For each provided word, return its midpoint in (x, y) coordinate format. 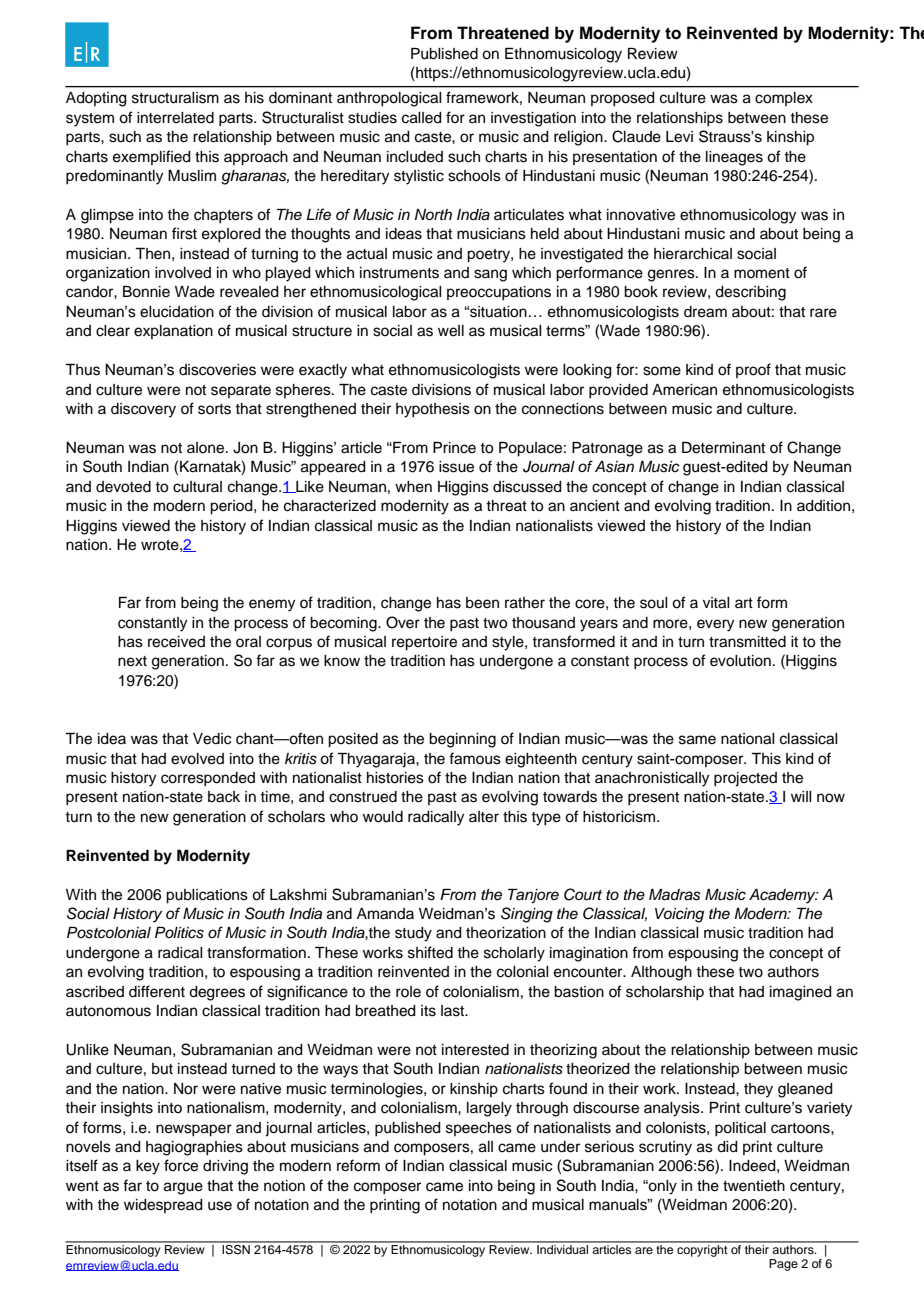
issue (456, 467)
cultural (197, 487)
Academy (783, 896)
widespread (163, 1206)
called (422, 118)
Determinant (723, 448)
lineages (734, 158)
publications (207, 896)
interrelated (175, 118)
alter (484, 817)
